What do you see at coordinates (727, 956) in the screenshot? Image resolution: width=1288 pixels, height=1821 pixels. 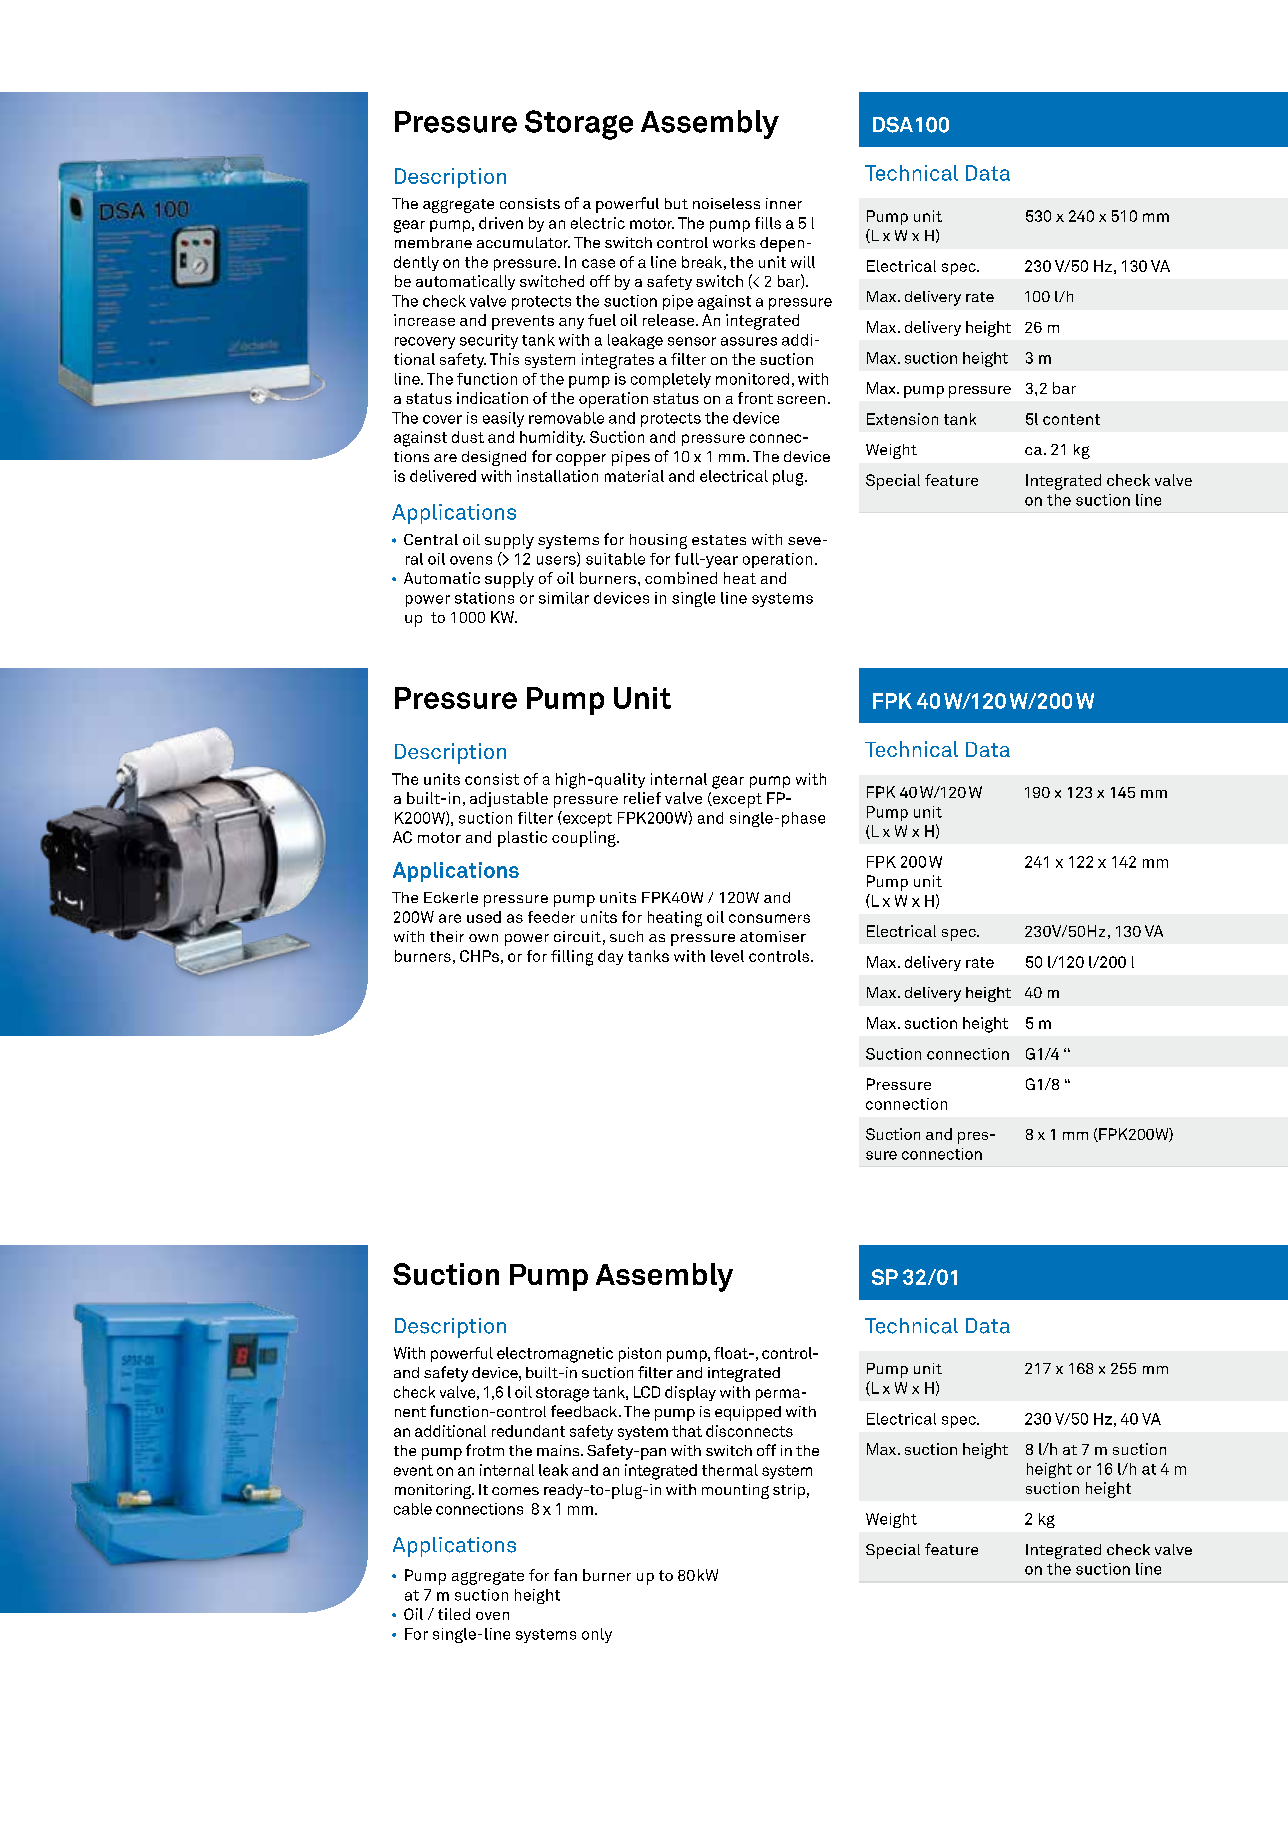 I see `level` at bounding box center [727, 956].
